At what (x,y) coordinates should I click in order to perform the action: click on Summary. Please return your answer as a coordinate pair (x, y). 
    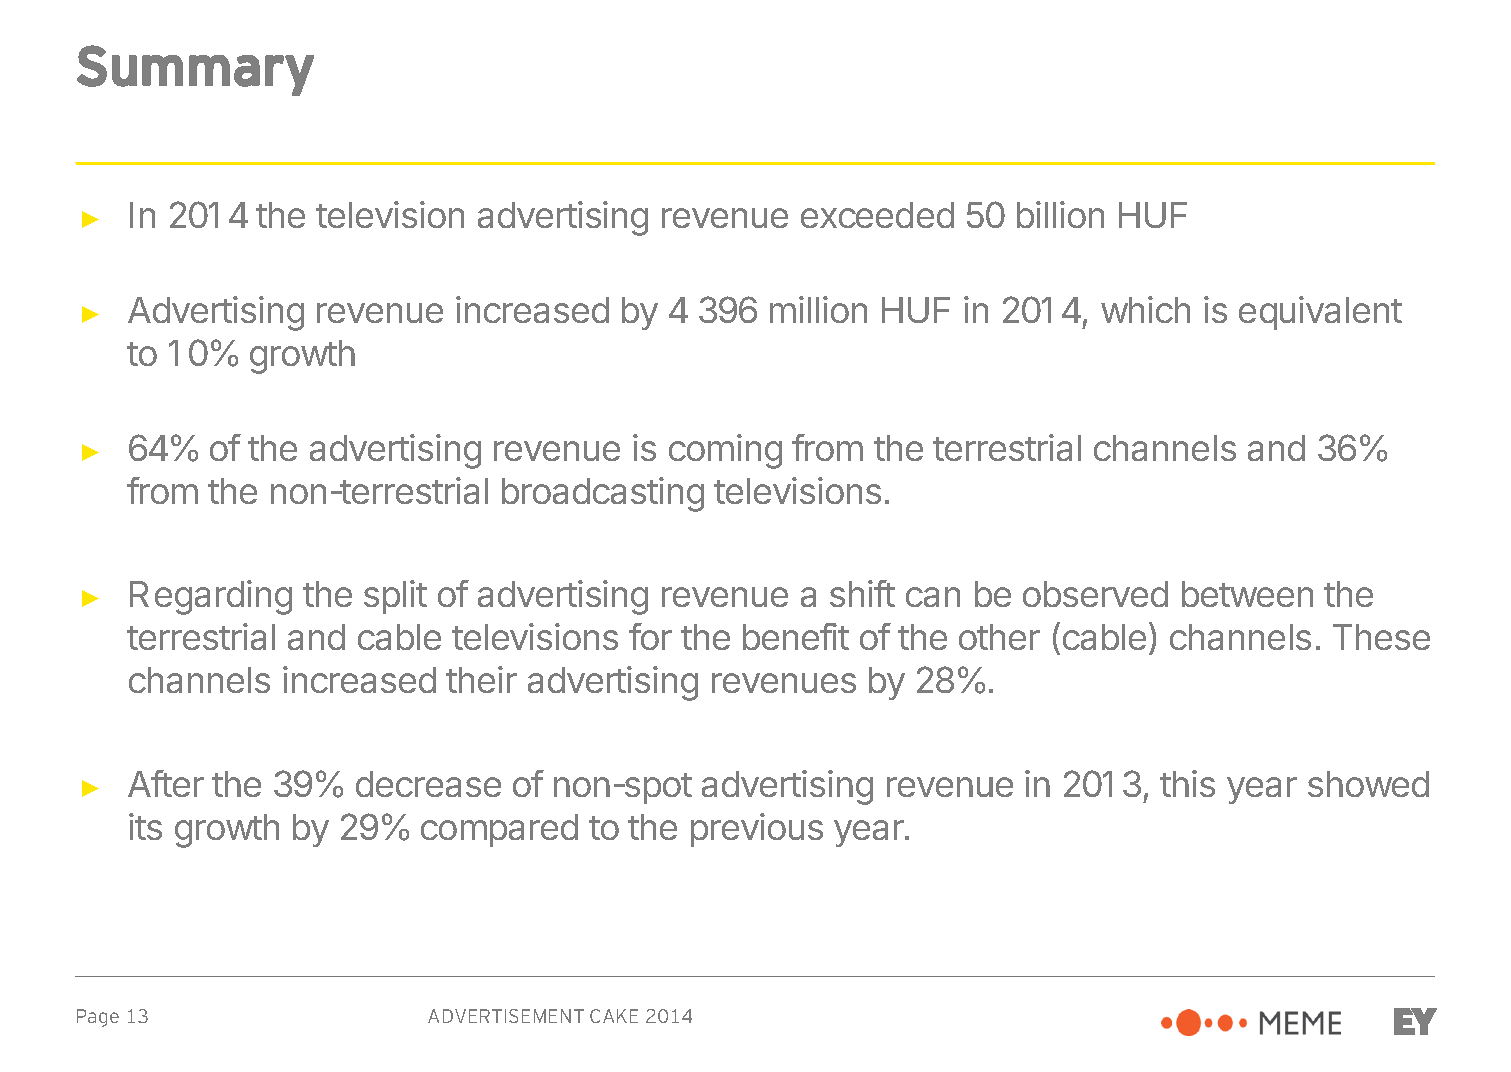
    Looking at the image, I should click on (195, 70).
